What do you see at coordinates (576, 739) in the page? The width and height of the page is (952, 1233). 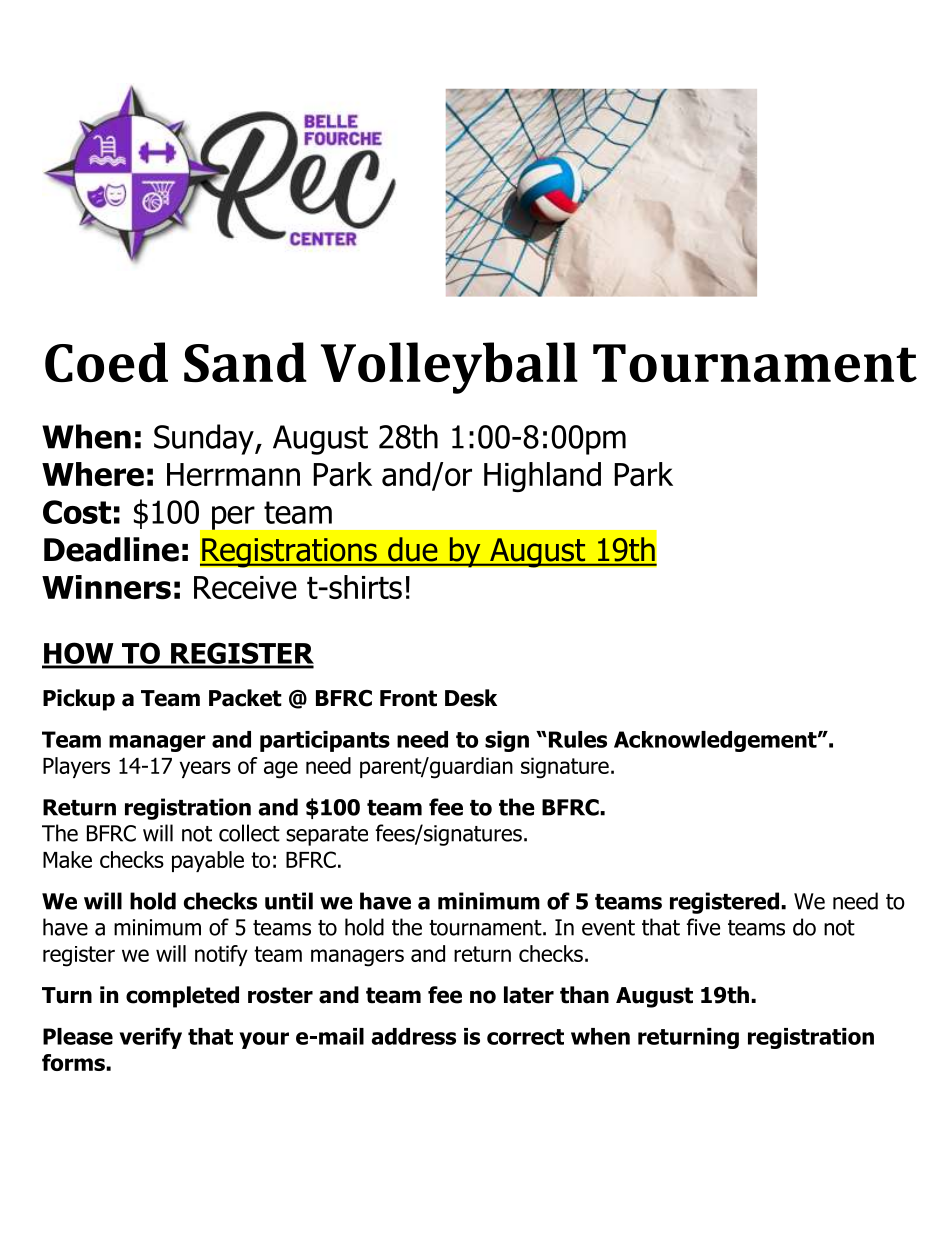 I see `Rules` at bounding box center [576, 739].
